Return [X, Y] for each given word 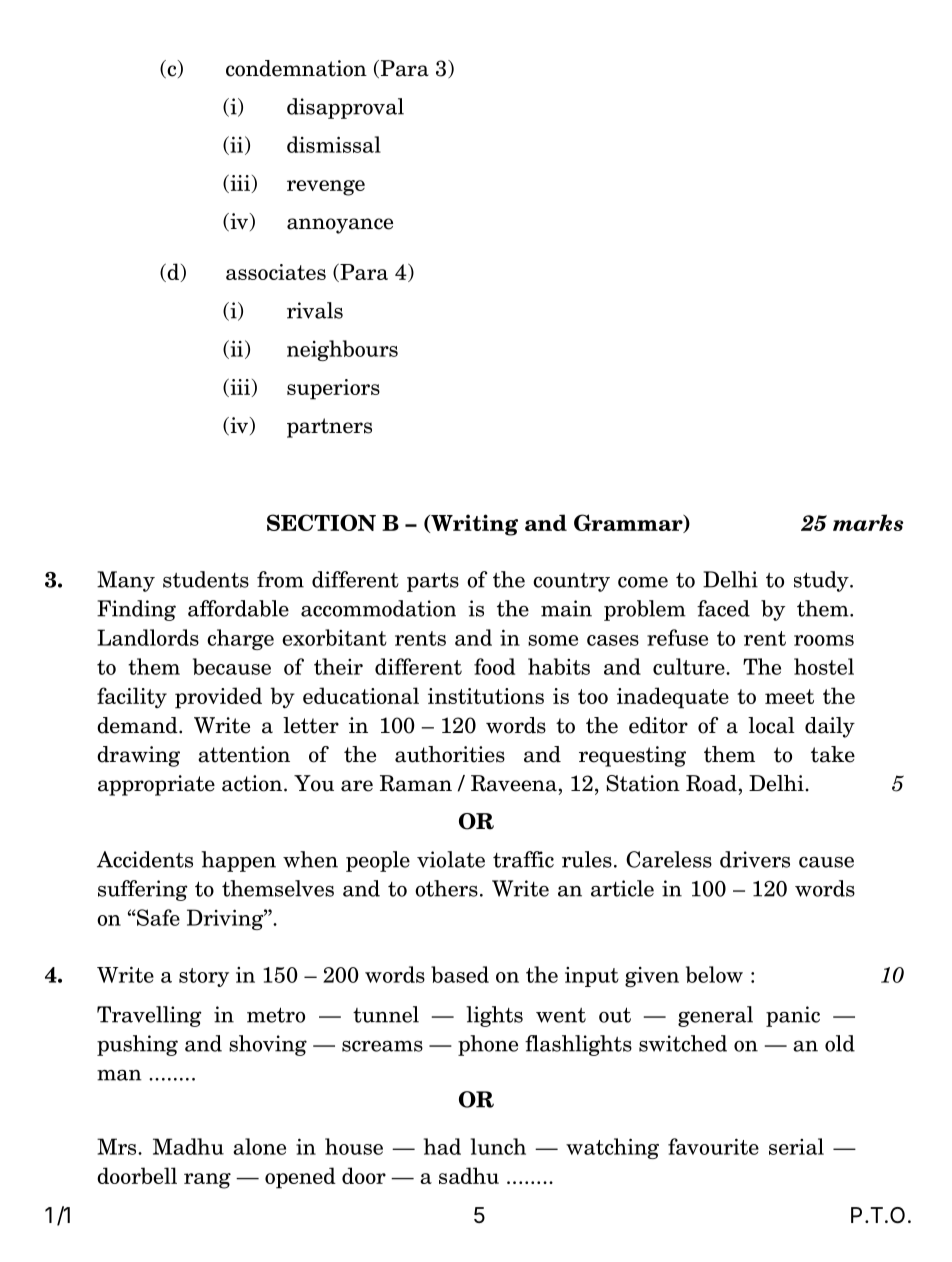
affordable [238, 608]
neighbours [342, 350]
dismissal [334, 144]
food [494, 666]
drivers [755, 859]
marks [868, 522]
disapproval [345, 108]
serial [796, 1146]
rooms [824, 640]
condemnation [296, 68]
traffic [523, 859]
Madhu [188, 1146]
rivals [315, 310]
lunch [498, 1146]
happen [238, 861]
